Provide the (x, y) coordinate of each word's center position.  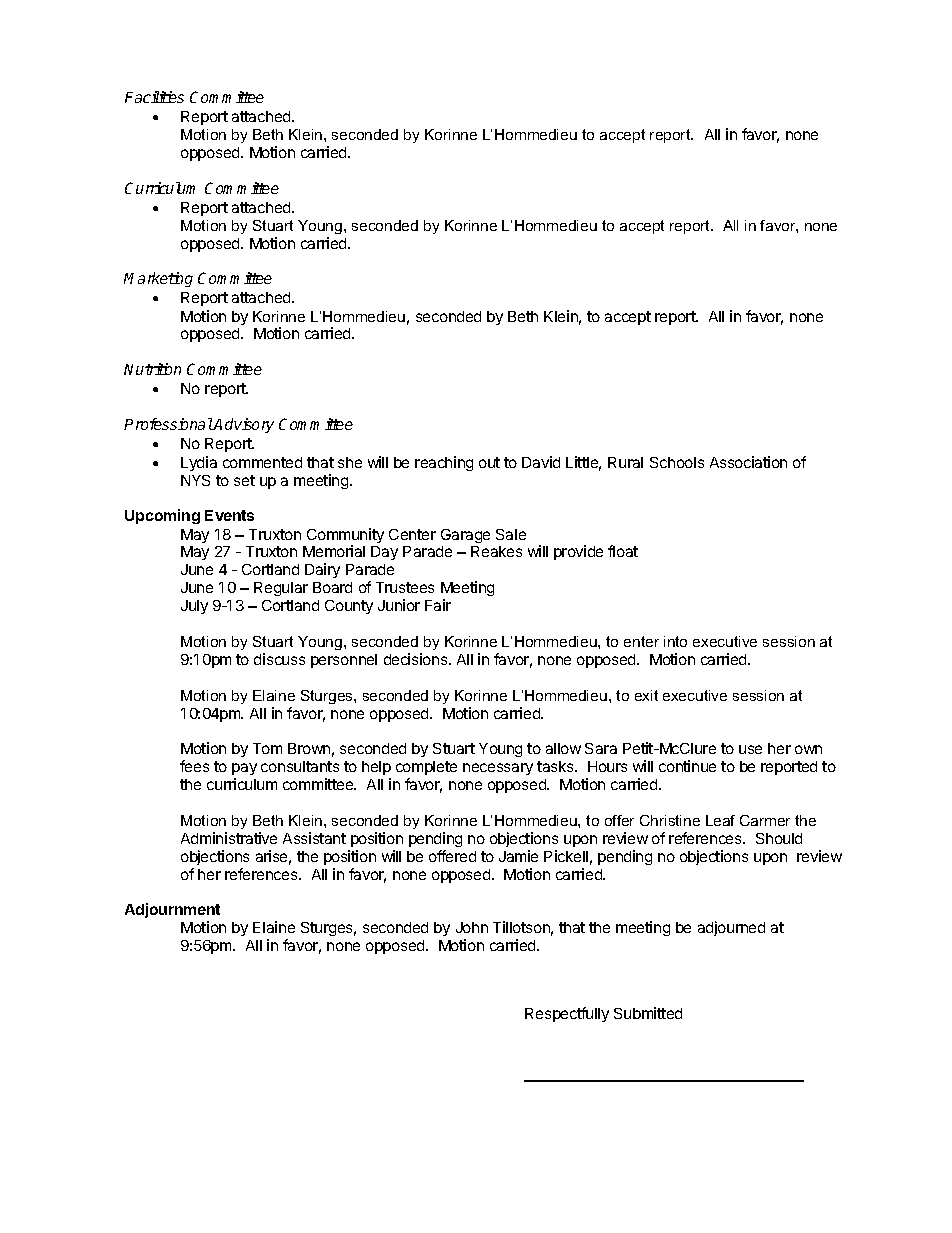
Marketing (158, 279)
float (623, 551)
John (472, 927)
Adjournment (172, 910)
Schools (677, 462)
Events (229, 515)
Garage (465, 536)
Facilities (154, 97)
